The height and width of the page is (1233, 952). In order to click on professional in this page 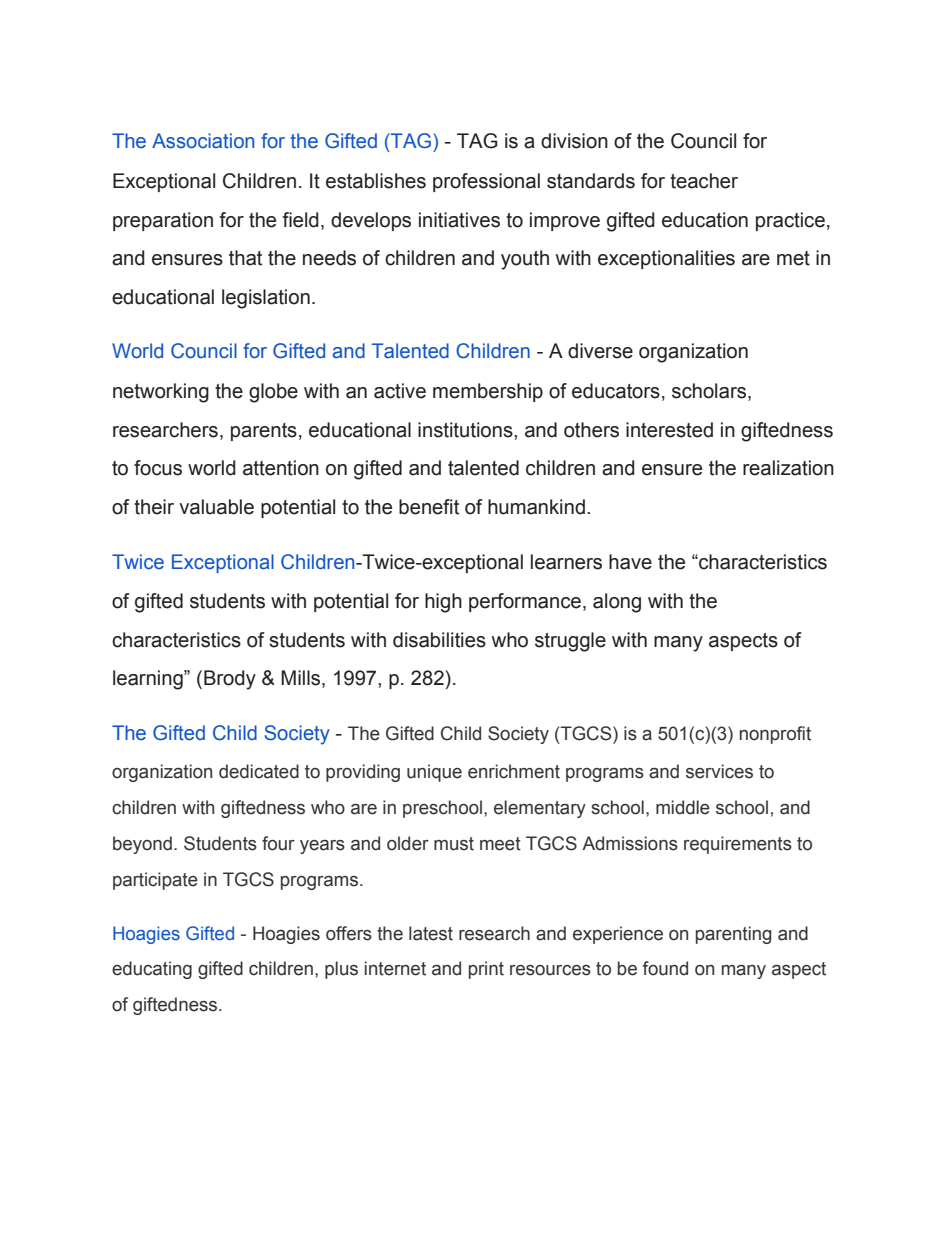, I will do `click(486, 182)`.
